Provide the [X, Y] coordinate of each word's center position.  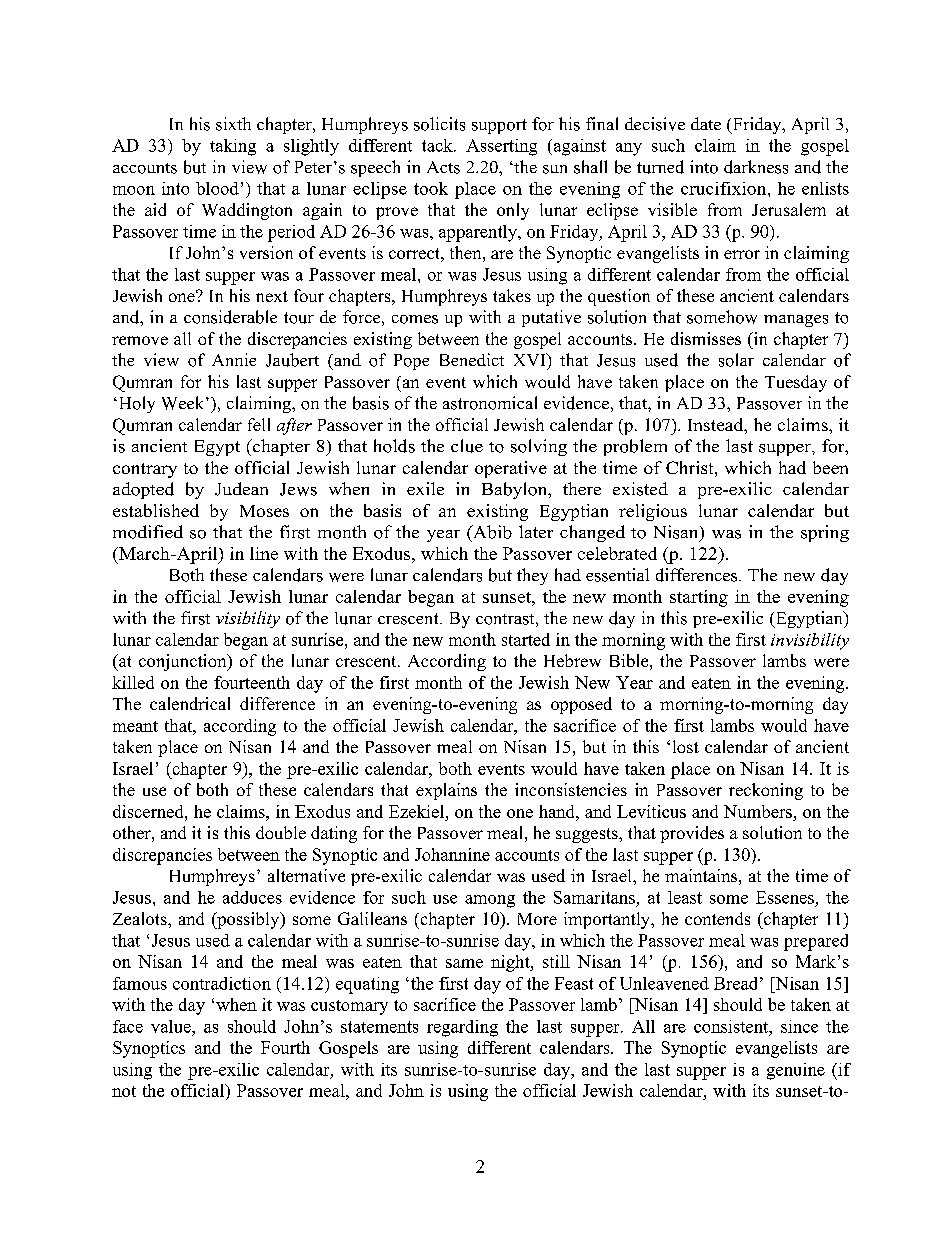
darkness [756, 167]
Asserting [501, 147]
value [172, 1026]
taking [233, 147]
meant [135, 726]
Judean [241, 489]
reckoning [766, 791]
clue [467, 446]
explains [446, 791]
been [830, 467]
